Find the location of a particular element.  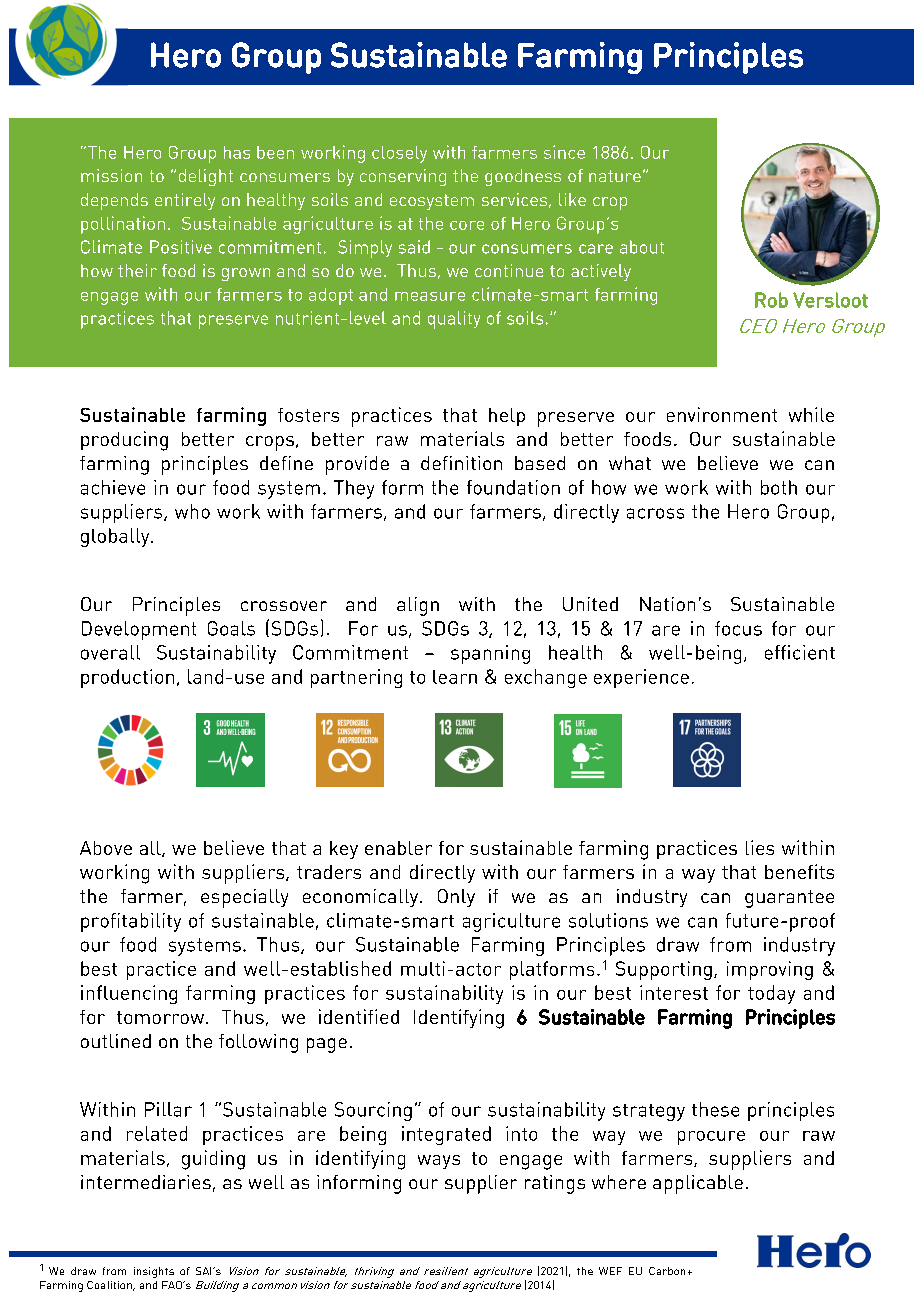

nature is located at coordinates (615, 176).
